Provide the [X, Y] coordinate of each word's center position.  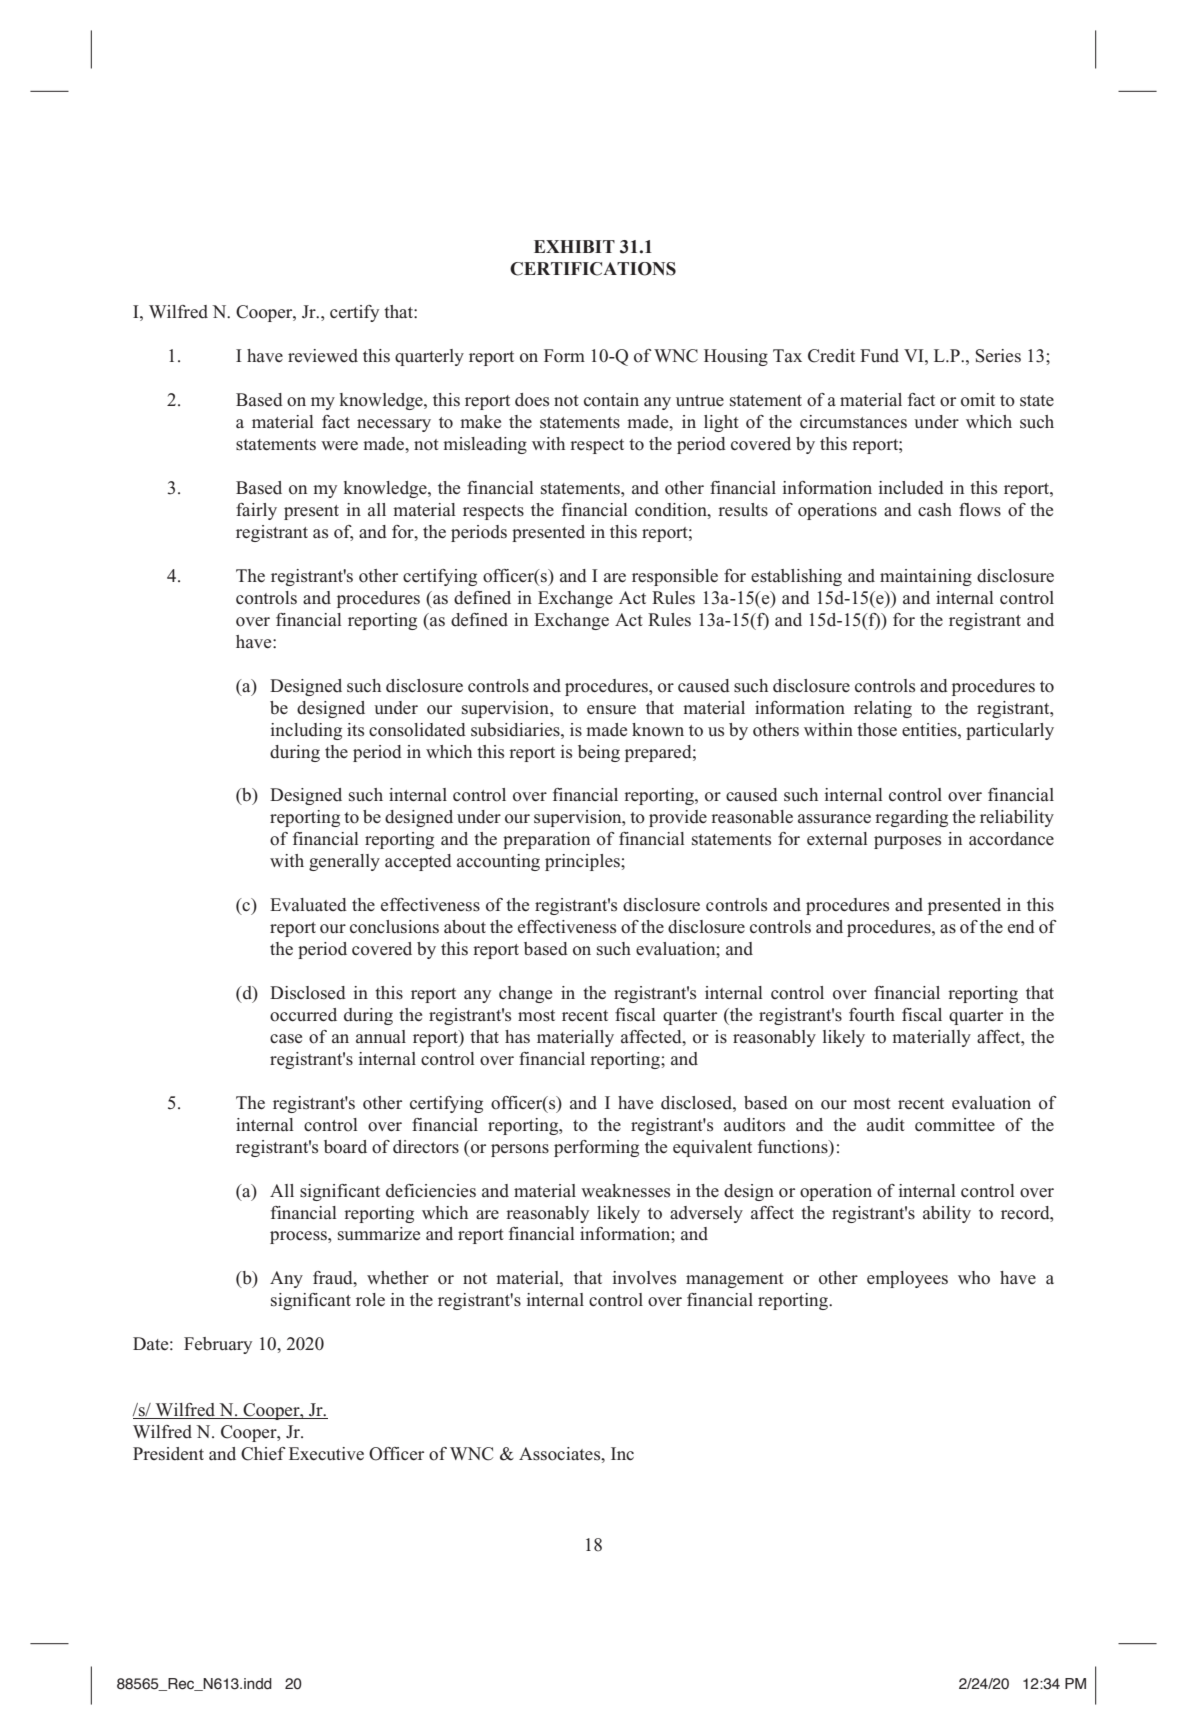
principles [583, 862]
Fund [879, 356]
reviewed [323, 356]
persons [520, 1150]
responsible [675, 577]
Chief [263, 1454]
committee [955, 1125]
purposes [907, 842]
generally [344, 862]
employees [907, 1279]
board [345, 1147]
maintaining [926, 577]
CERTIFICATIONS [593, 269]
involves [644, 1278]
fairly [256, 511]
